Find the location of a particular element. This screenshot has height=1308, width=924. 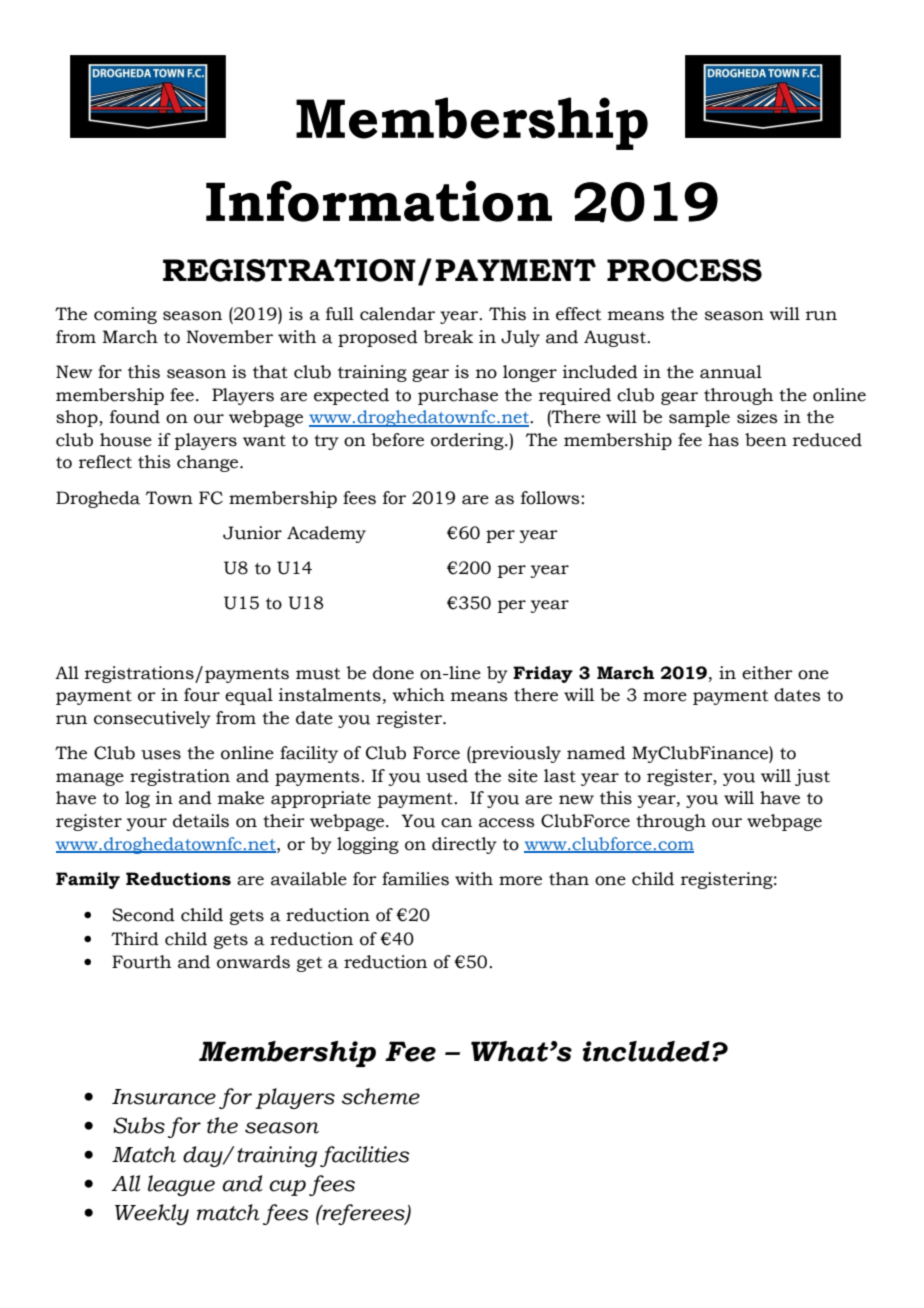

PROCESS is located at coordinates (684, 270).
